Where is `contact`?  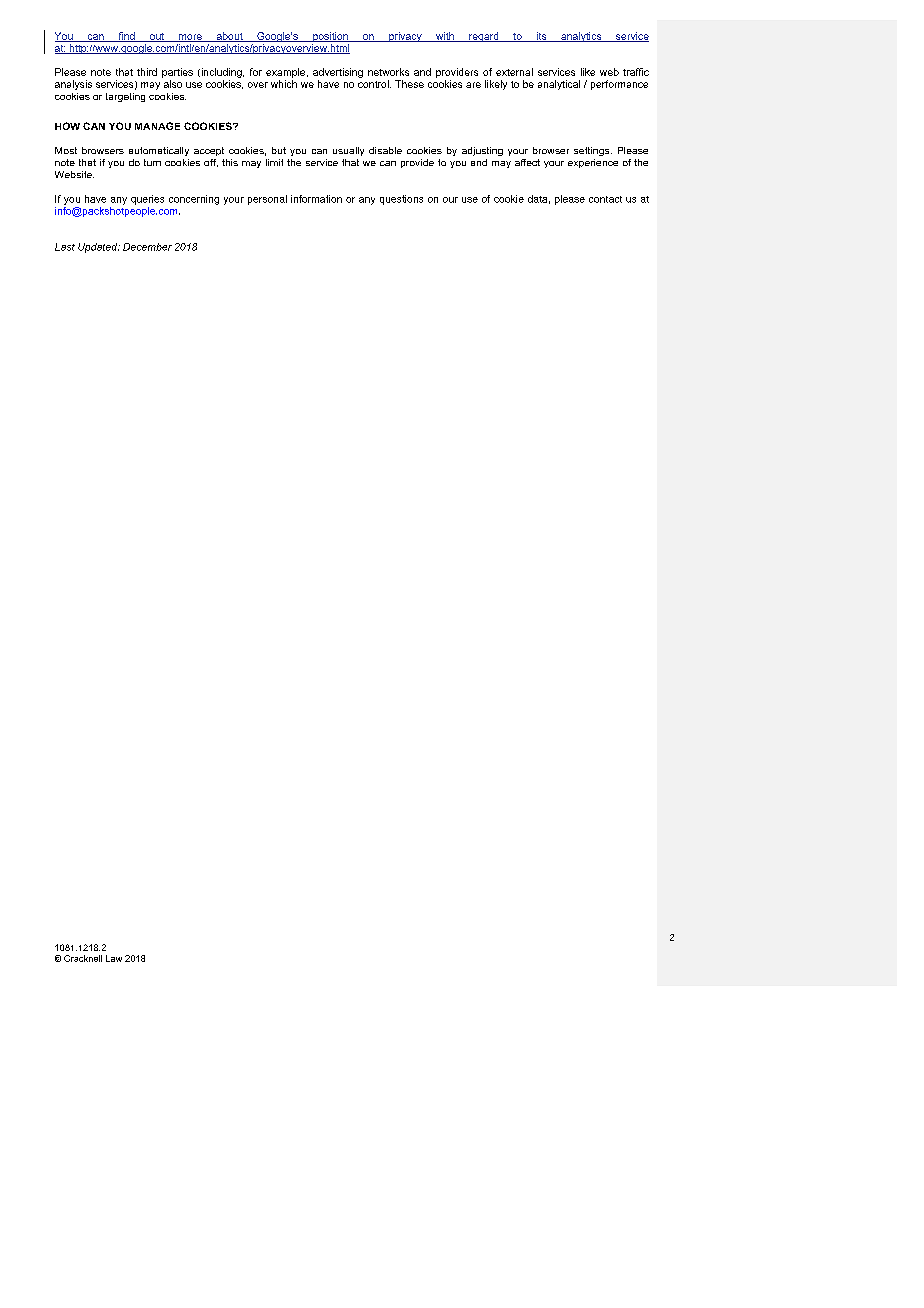
contact is located at coordinates (605, 199).
